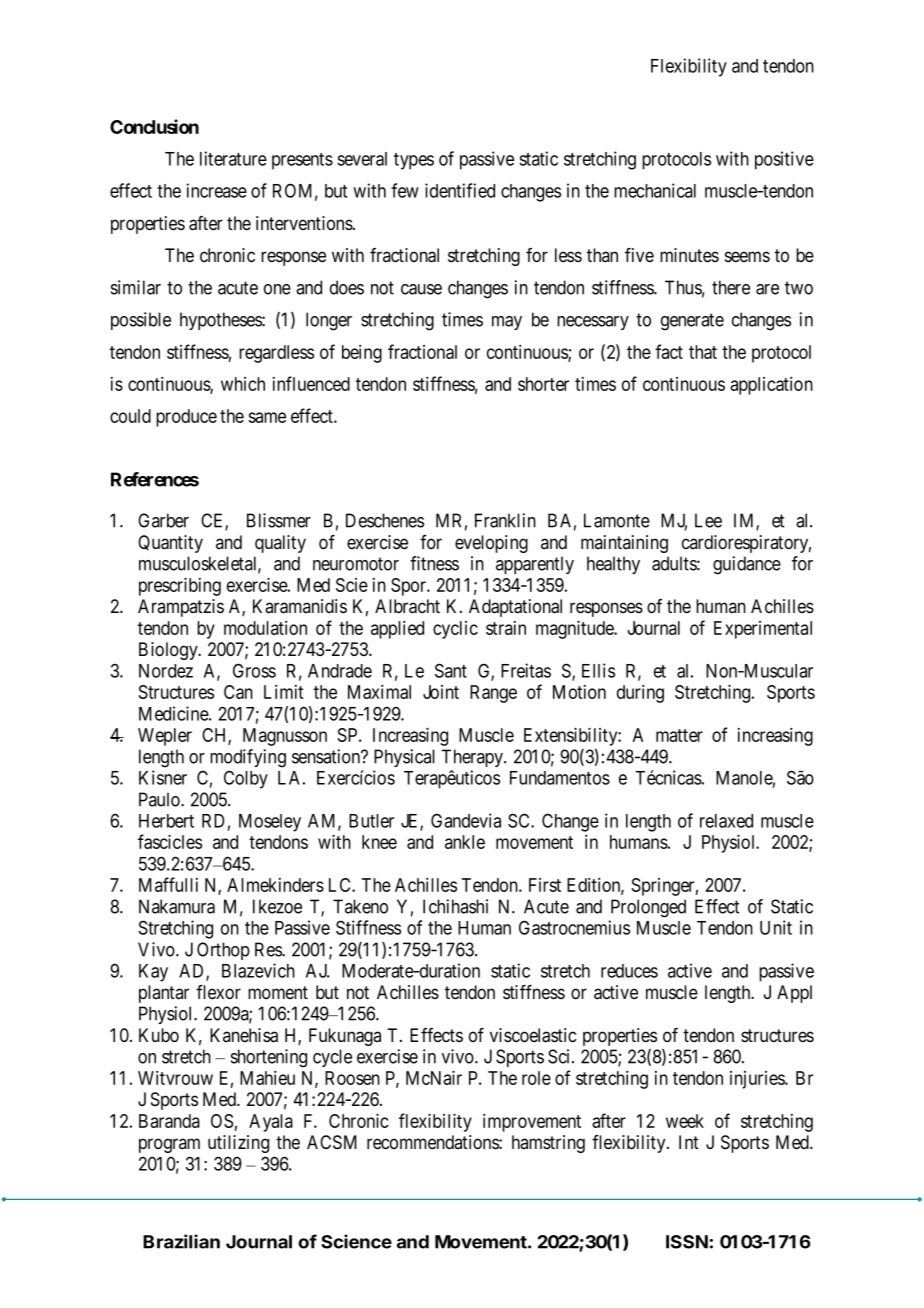 This screenshot has height=1308, width=924. I want to click on ISSN, so click(687, 1242).
